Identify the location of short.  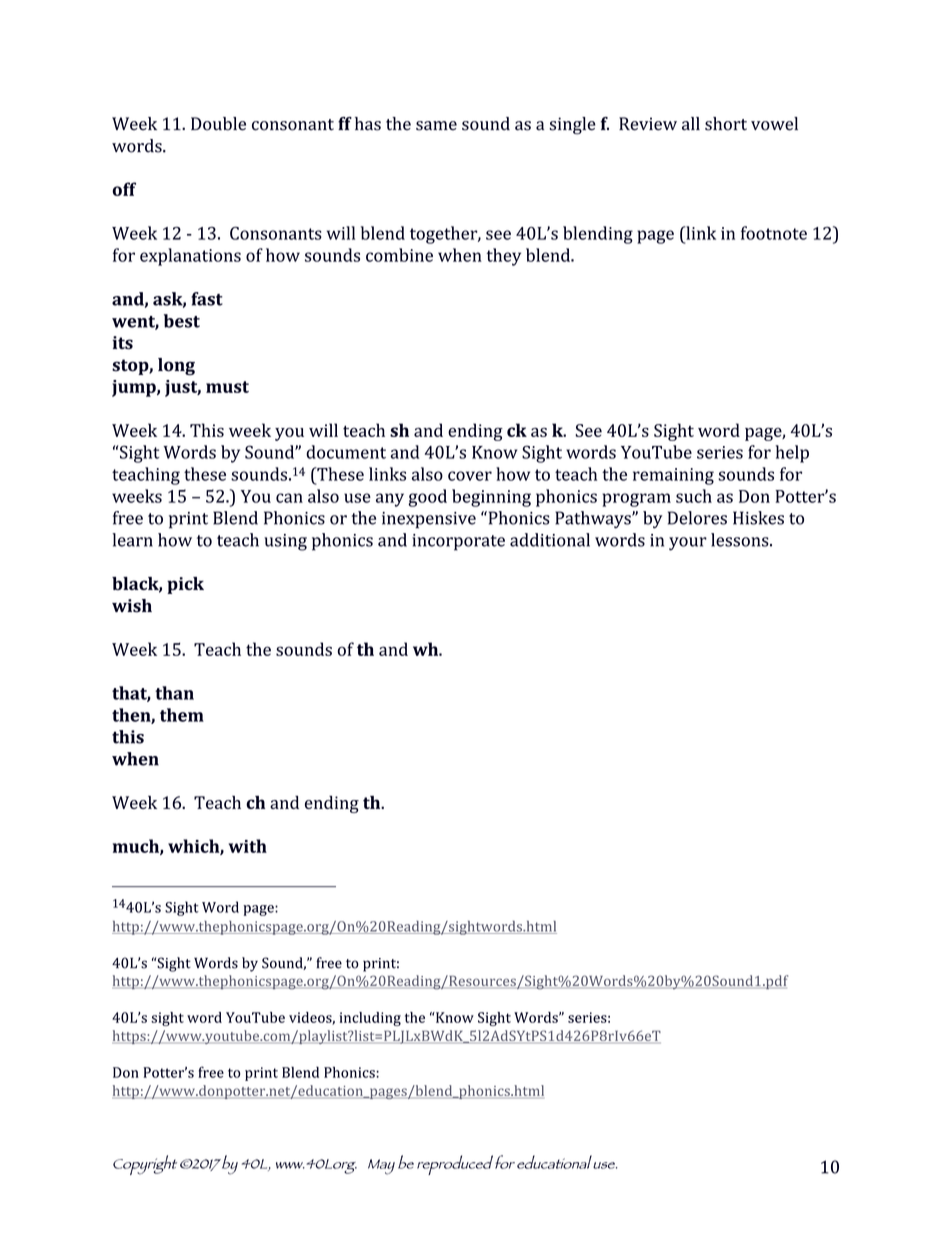
(726, 124).
